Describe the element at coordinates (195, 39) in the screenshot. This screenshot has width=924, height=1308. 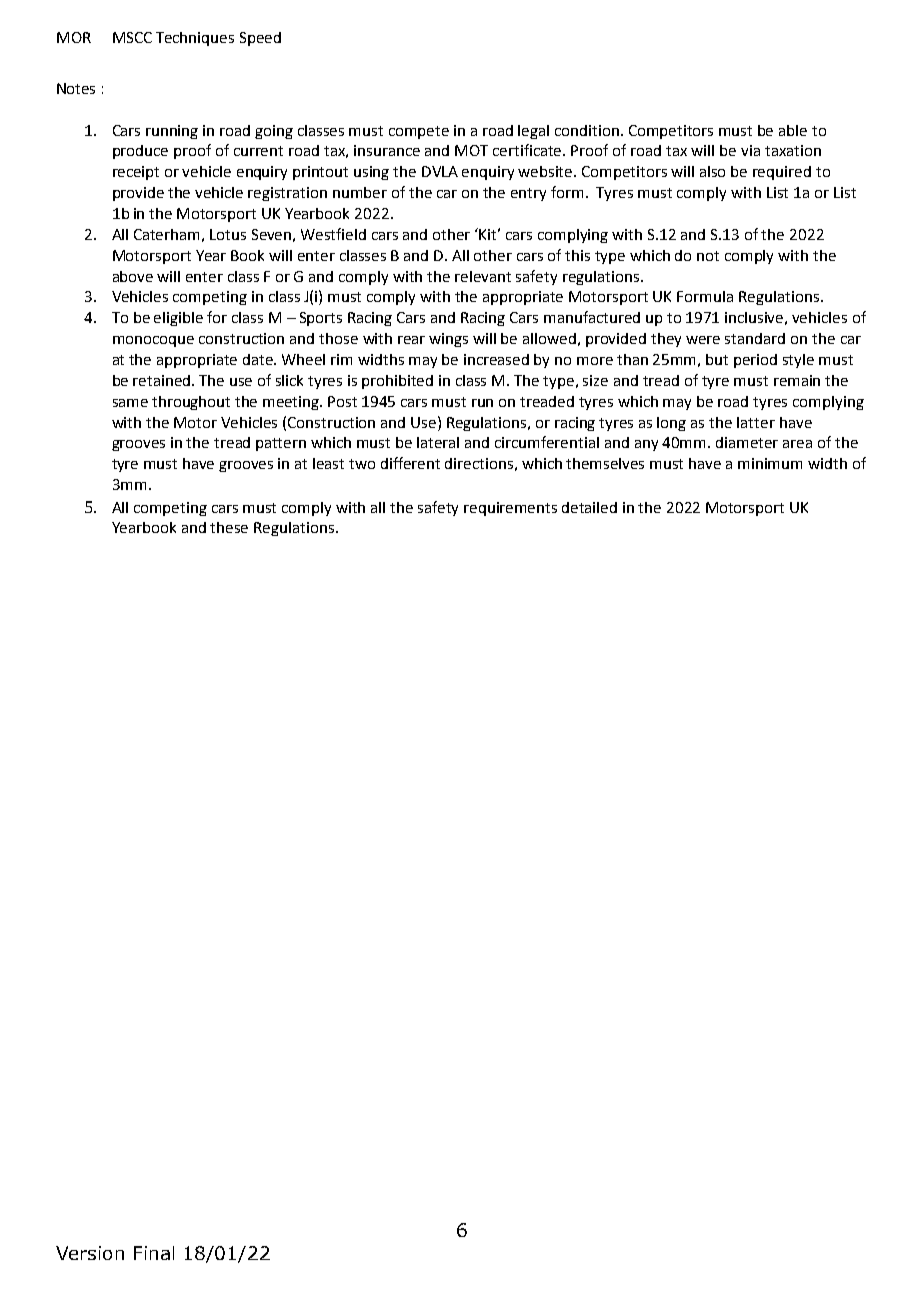
I see `Techniques` at that location.
